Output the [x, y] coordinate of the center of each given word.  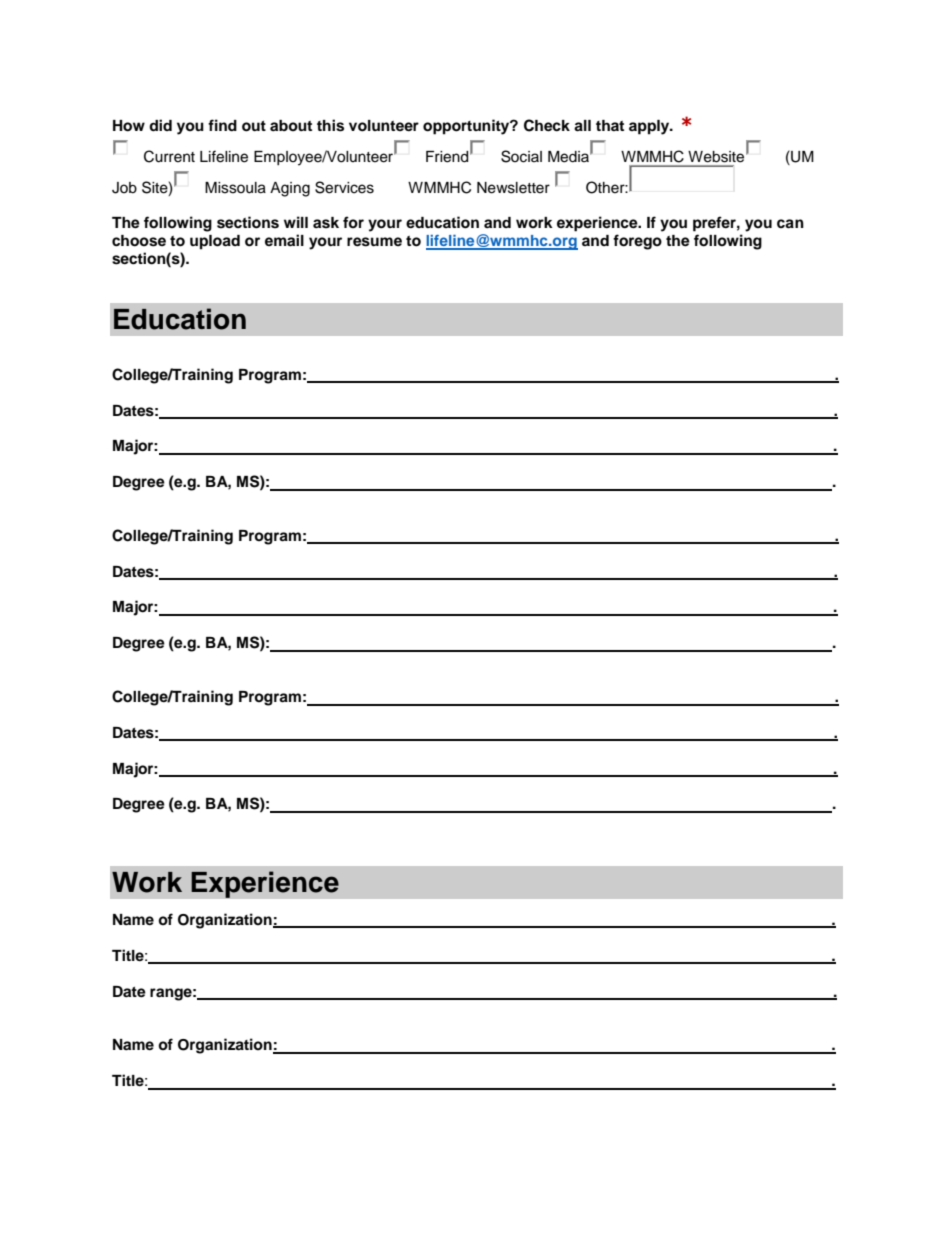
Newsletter [513, 188]
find [222, 125]
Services [344, 187]
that [610, 125]
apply [650, 127]
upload [215, 242]
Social [521, 156]
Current [169, 156]
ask [326, 223]
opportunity [467, 127]
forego [637, 242]
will [296, 222]
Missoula [235, 188]
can [790, 224]
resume [374, 242]
